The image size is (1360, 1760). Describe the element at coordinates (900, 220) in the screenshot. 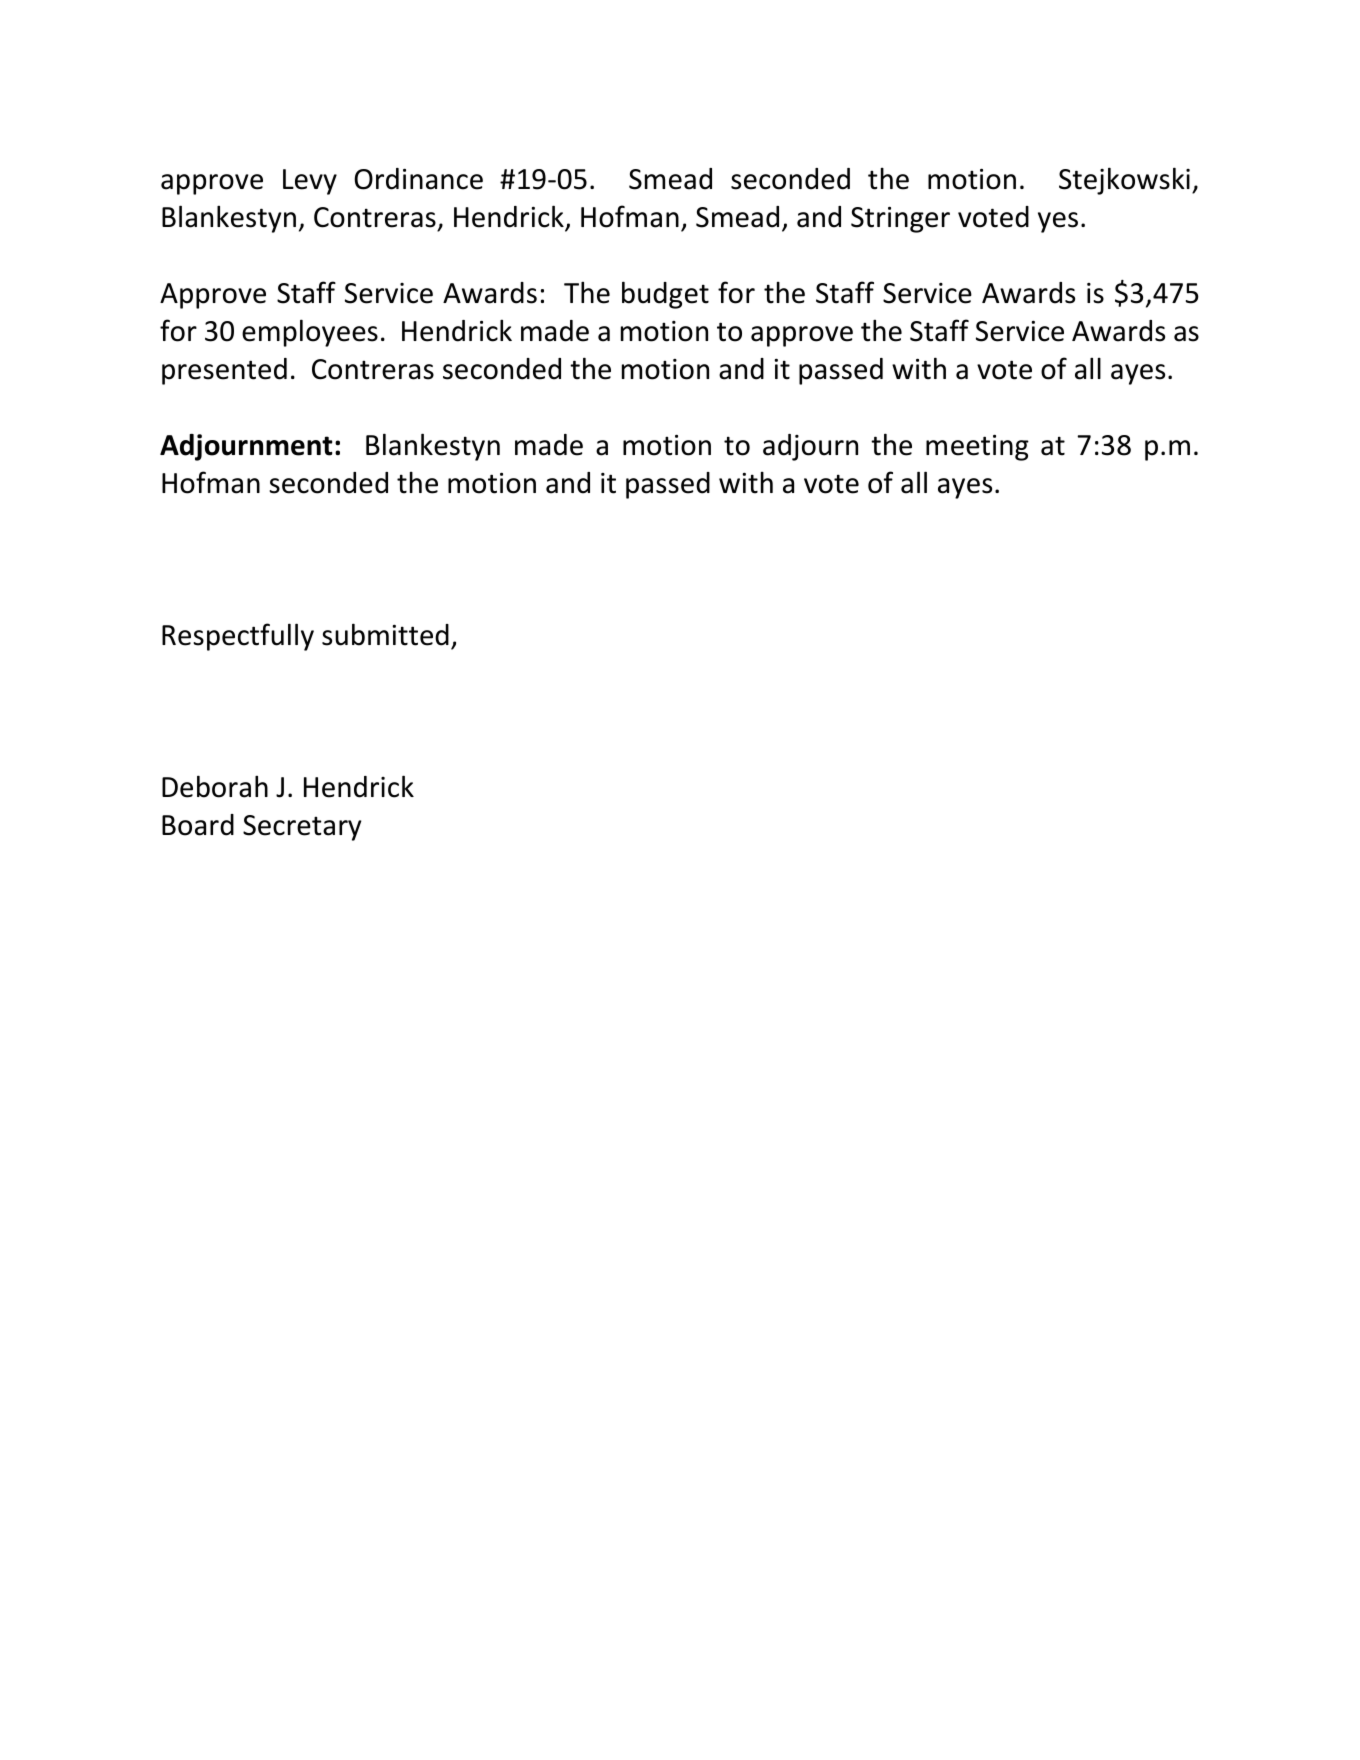

I see `Stringer` at that location.
